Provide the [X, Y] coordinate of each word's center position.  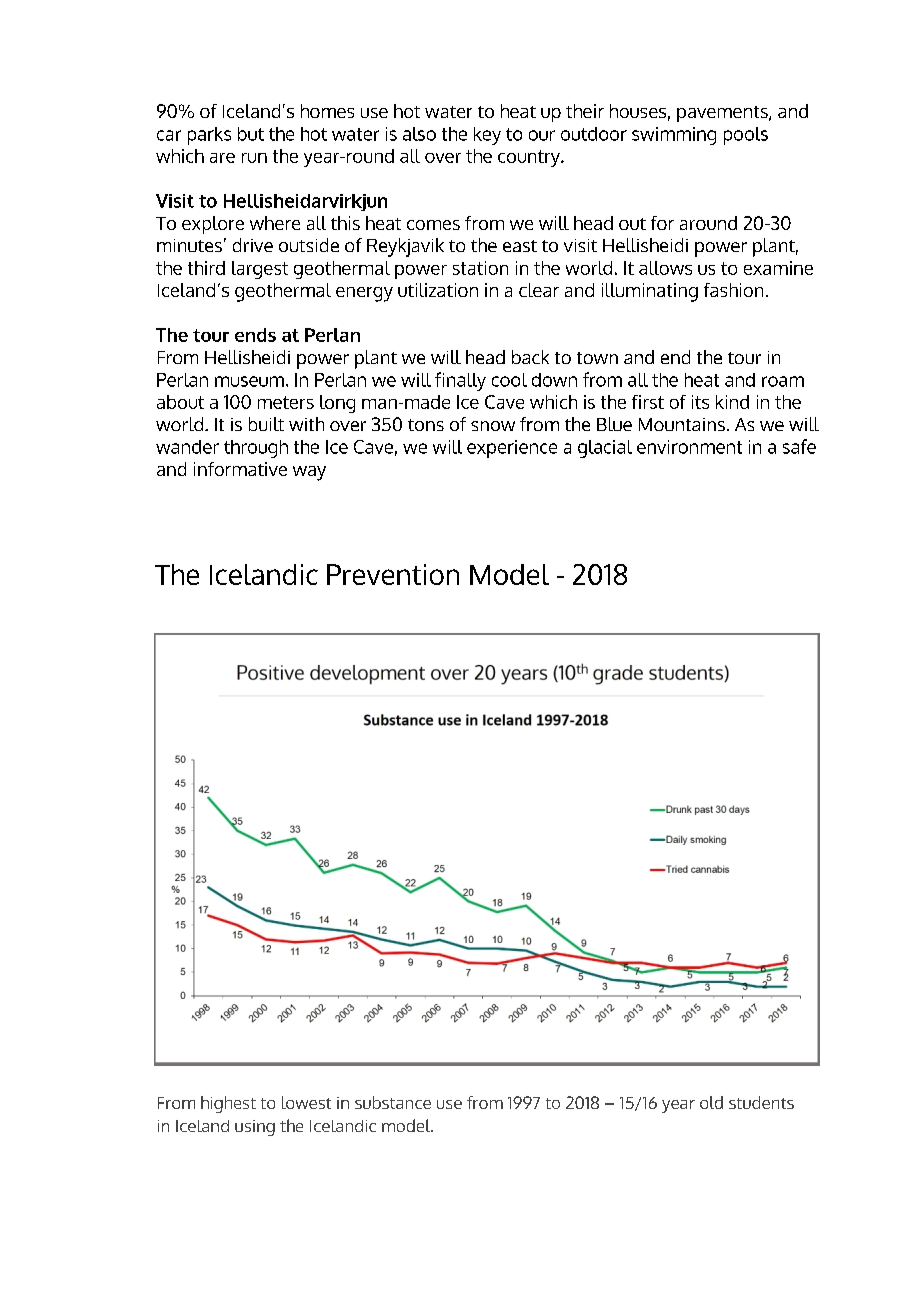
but [251, 134]
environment [689, 447]
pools [746, 136]
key [487, 136]
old [711, 1102]
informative [240, 469]
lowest [306, 1102]
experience [512, 449]
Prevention [393, 574]
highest [228, 1104]
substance [393, 1102]
